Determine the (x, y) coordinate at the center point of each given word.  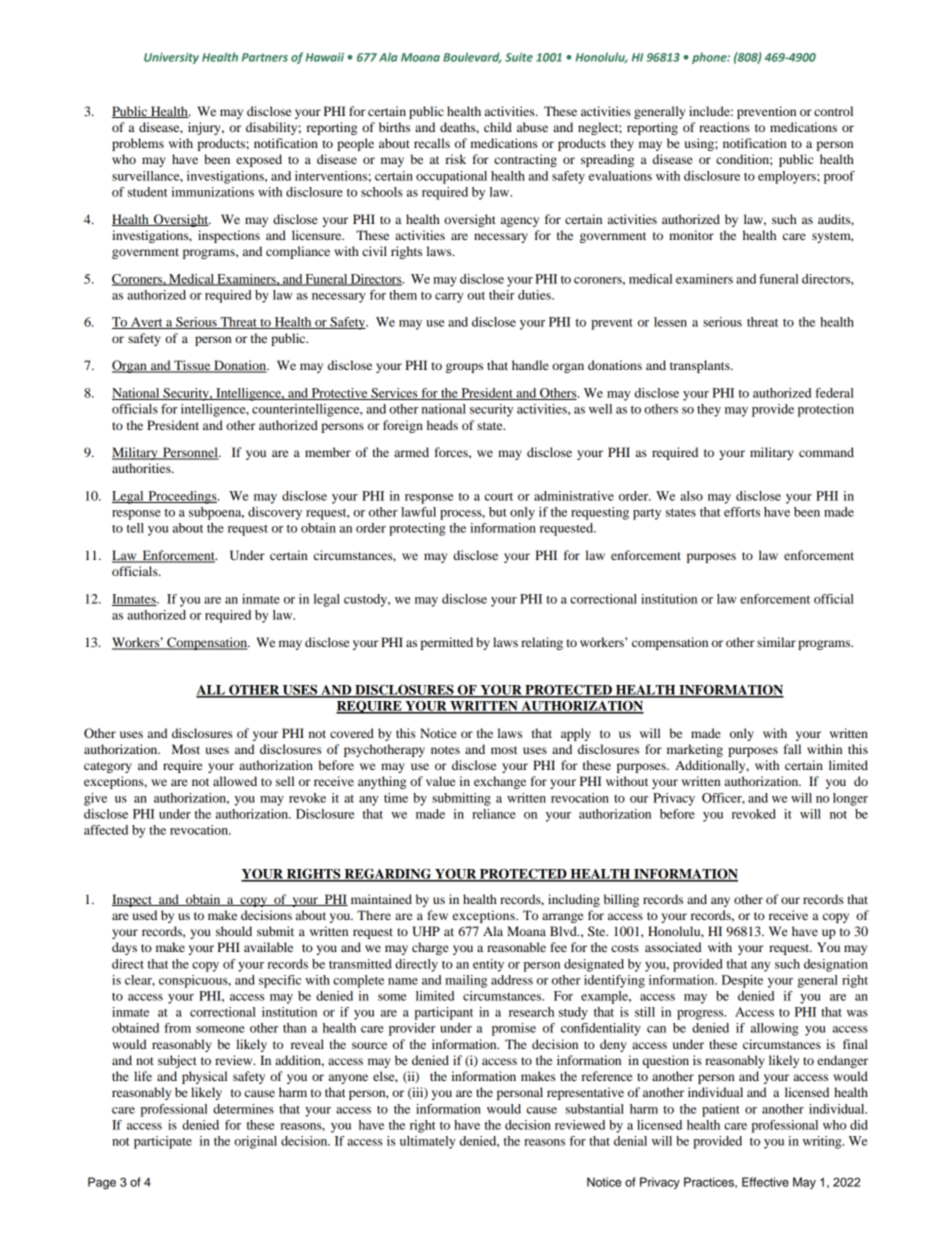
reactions (724, 127)
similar (776, 642)
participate (163, 1142)
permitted (447, 643)
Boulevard (472, 57)
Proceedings (182, 497)
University (171, 58)
